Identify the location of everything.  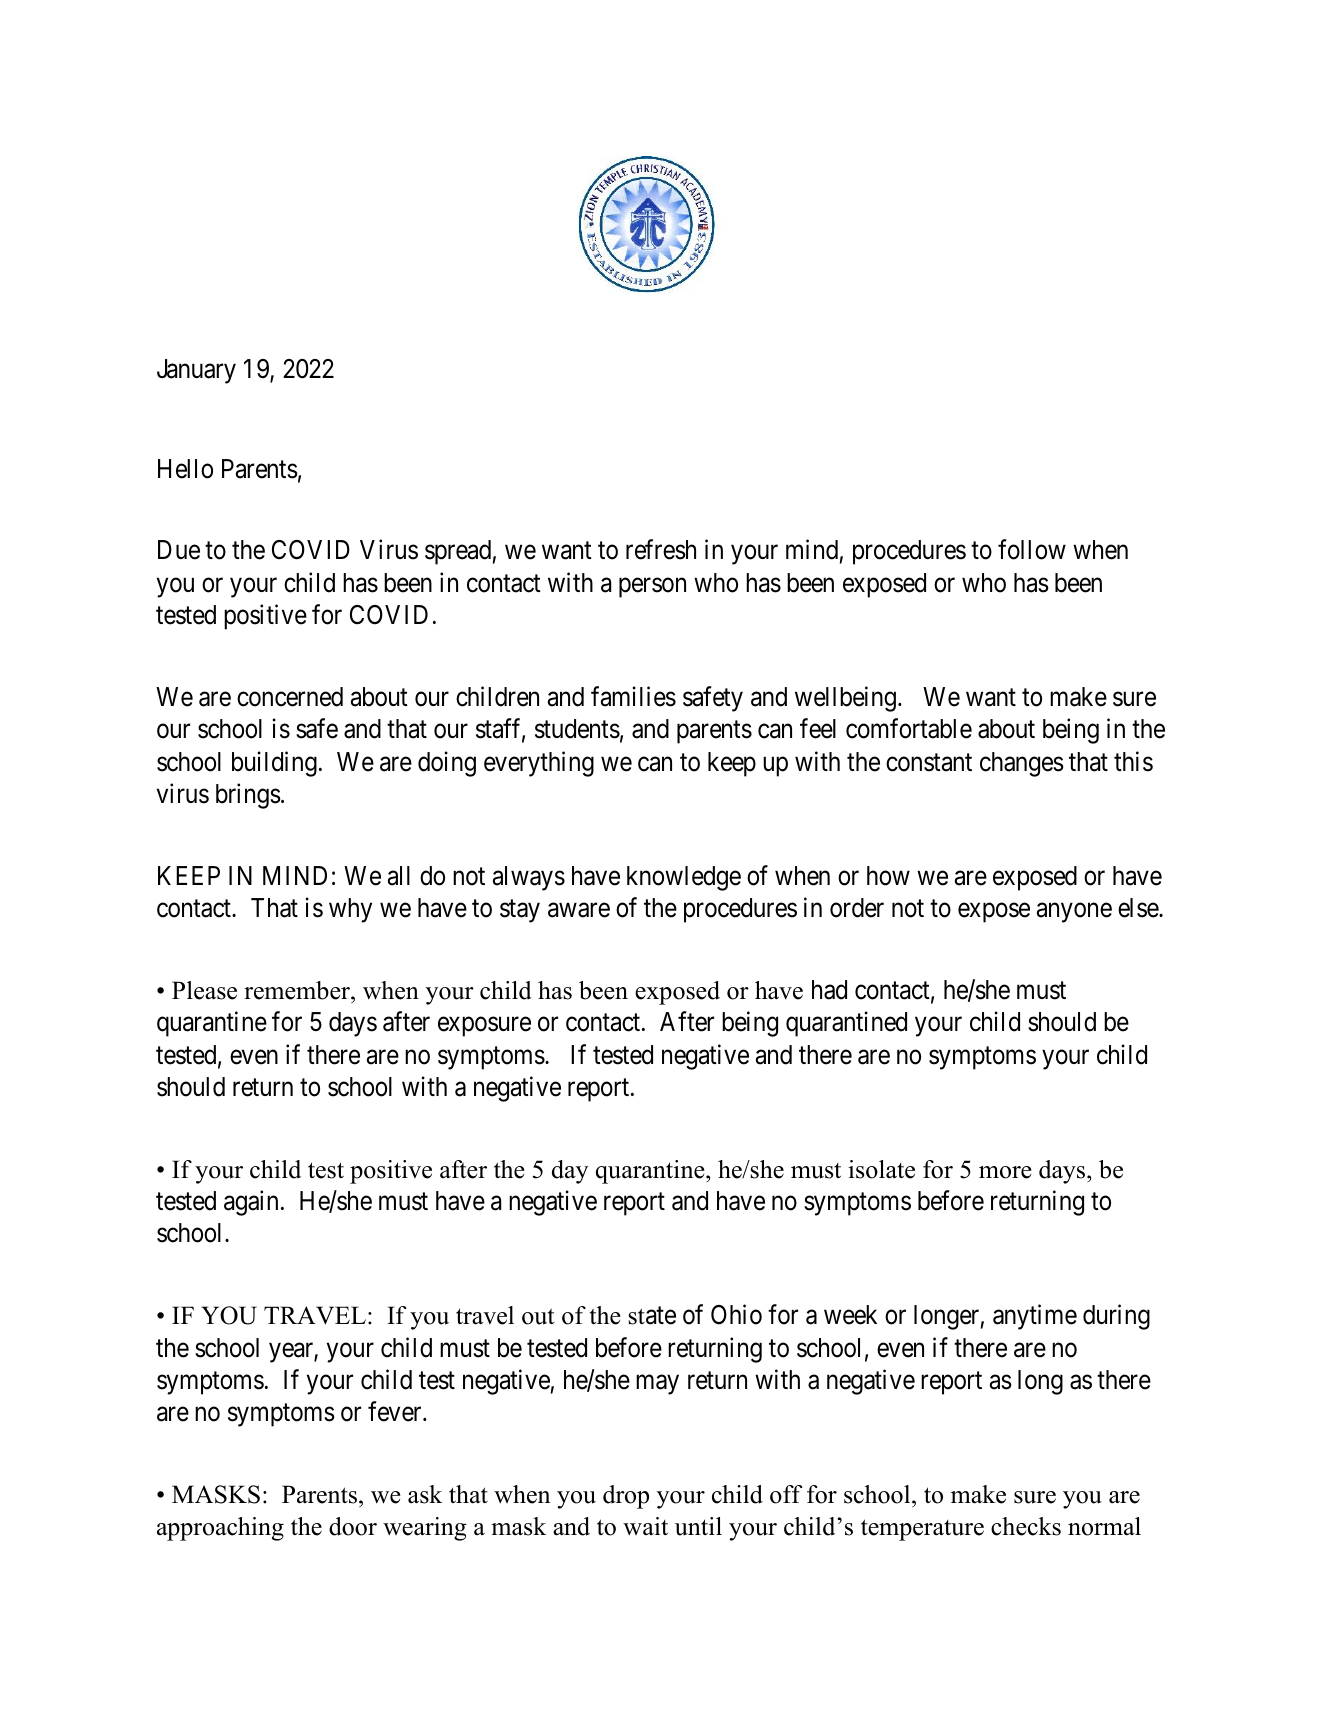
(539, 764).
